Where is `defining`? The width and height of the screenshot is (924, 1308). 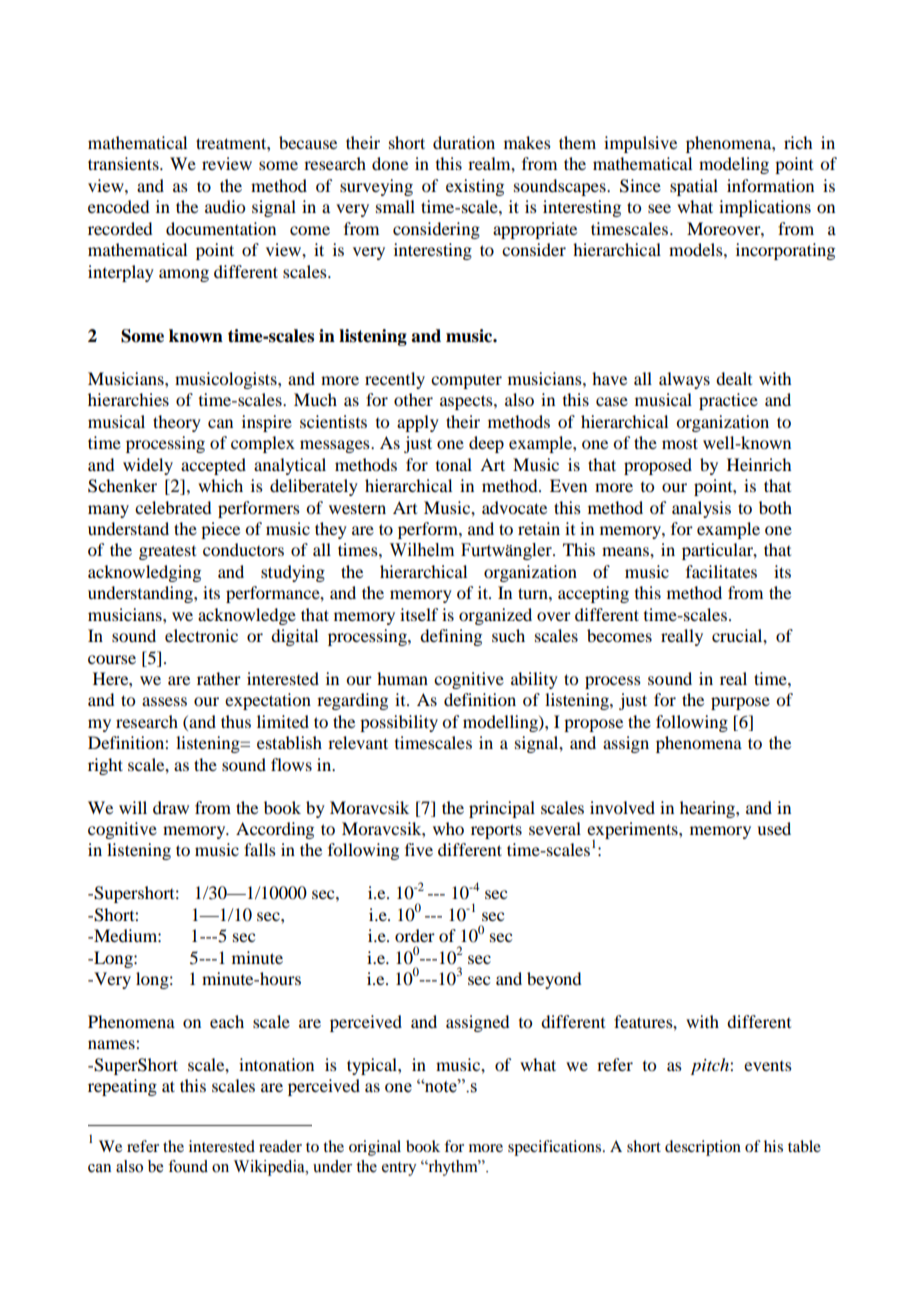
defining is located at coordinates (451, 637).
